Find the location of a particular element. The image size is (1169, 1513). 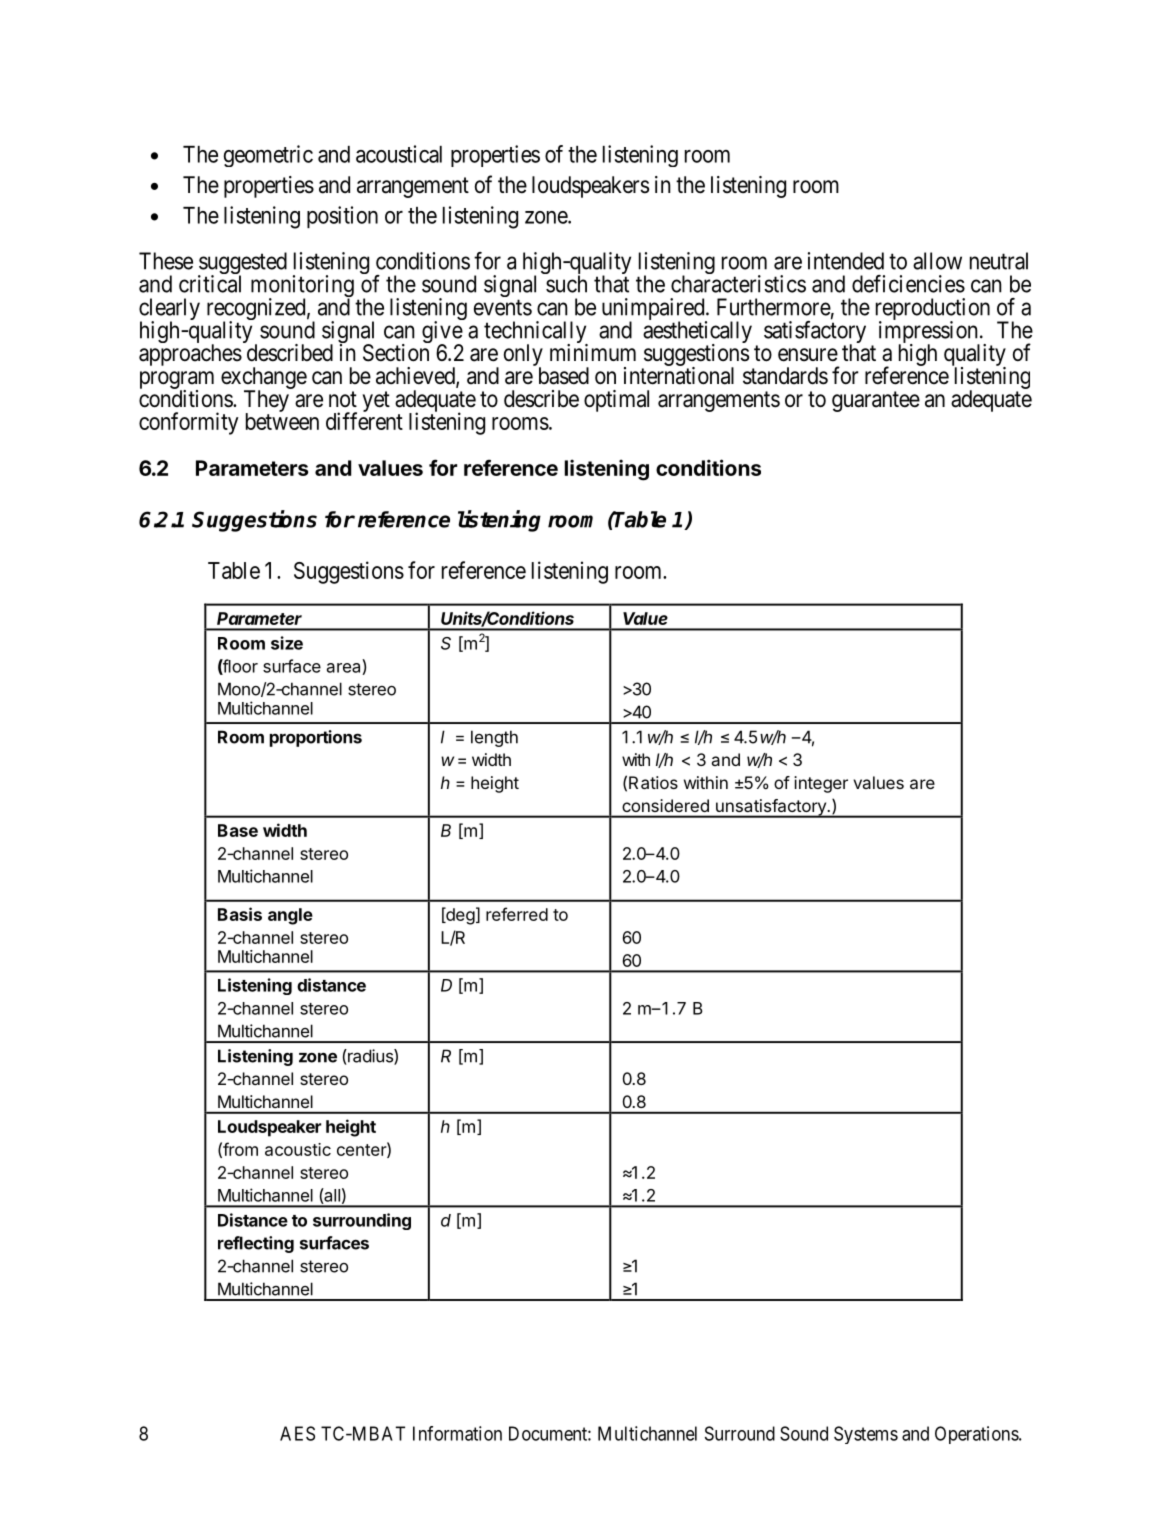

allow is located at coordinates (937, 261).
